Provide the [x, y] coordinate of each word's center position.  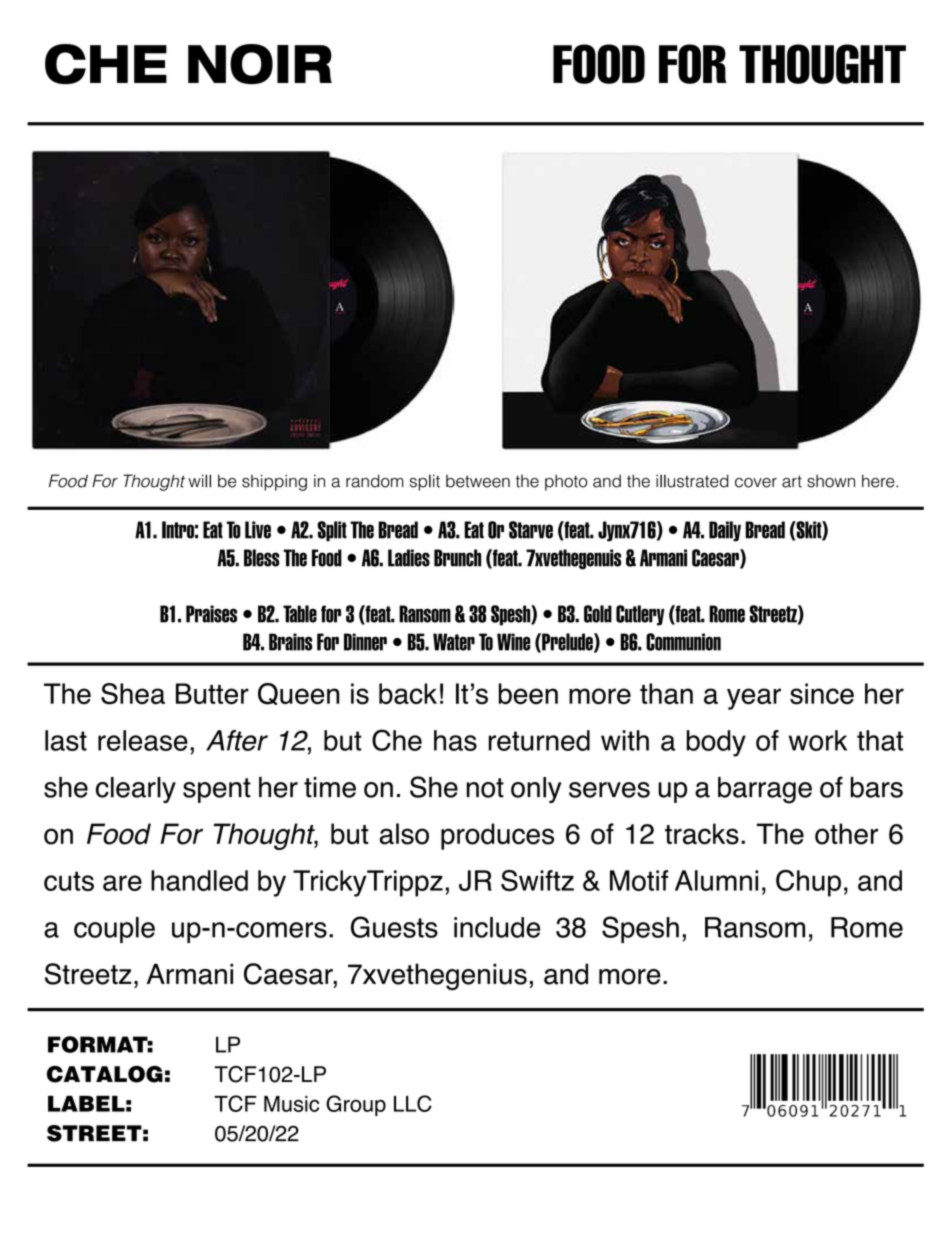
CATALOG [105, 1074]
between [478, 481]
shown [831, 481]
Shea [133, 694]
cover [756, 483]
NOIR [260, 64]
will [199, 481]
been [528, 694]
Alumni [716, 880]
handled [199, 880]
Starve [531, 530]
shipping [274, 482]
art [792, 481]
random [374, 481]
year [754, 699]
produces [497, 836]
